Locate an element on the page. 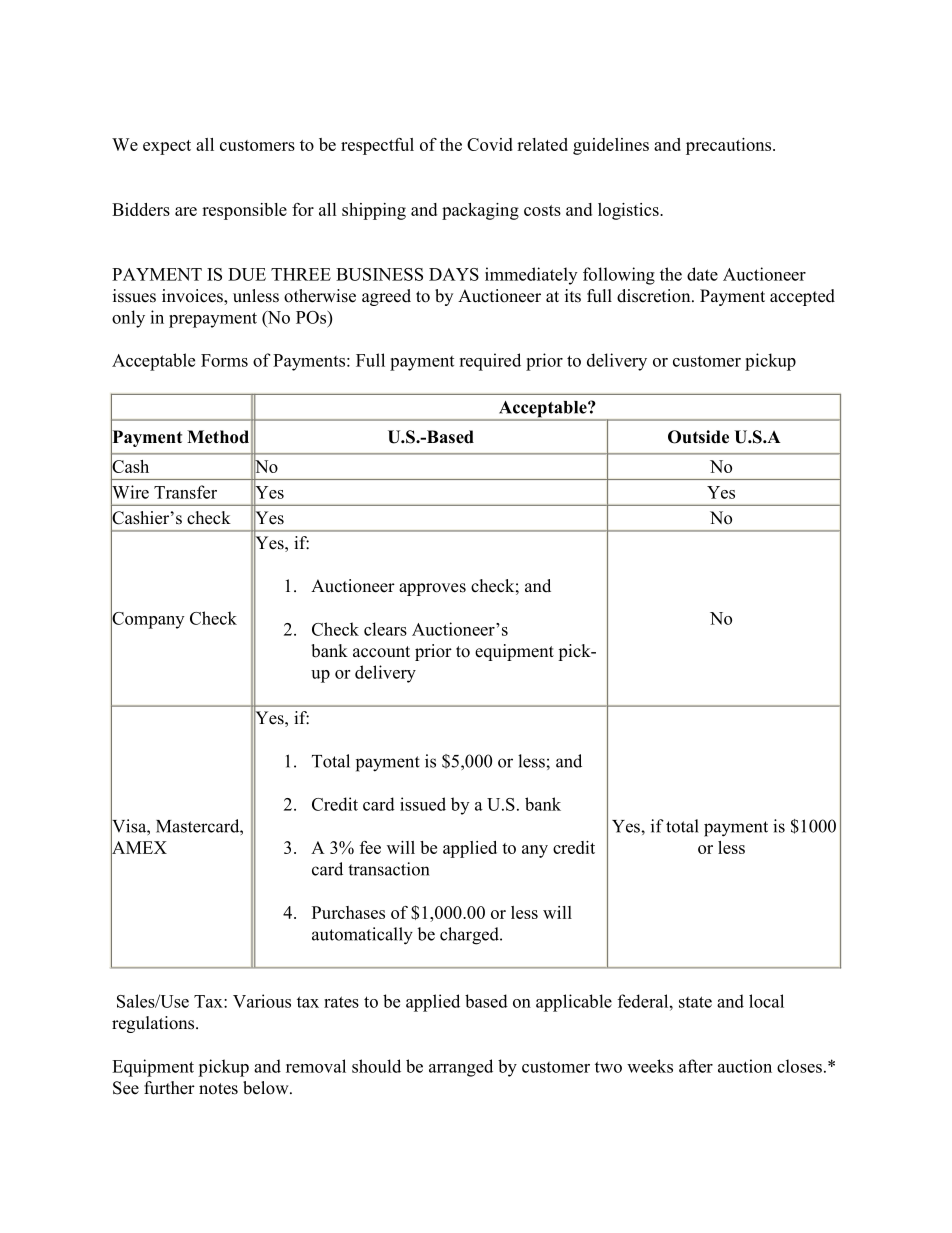 This image has width=952, height=1233. issued is located at coordinates (423, 804).
